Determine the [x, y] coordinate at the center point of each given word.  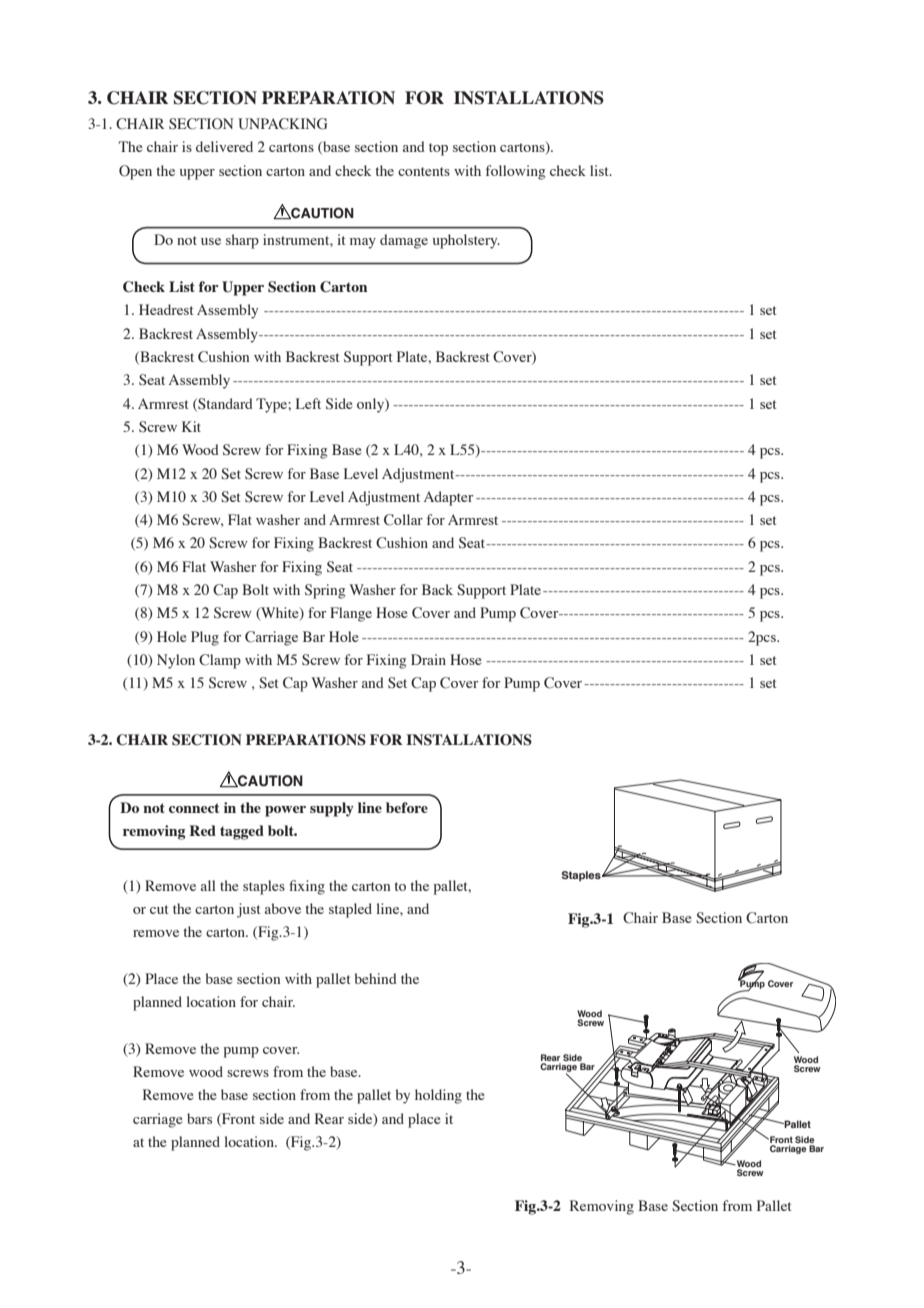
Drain [428, 659]
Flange [351, 614]
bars [199, 1118]
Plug [205, 638]
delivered [224, 146]
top [438, 149]
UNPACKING [282, 124]
